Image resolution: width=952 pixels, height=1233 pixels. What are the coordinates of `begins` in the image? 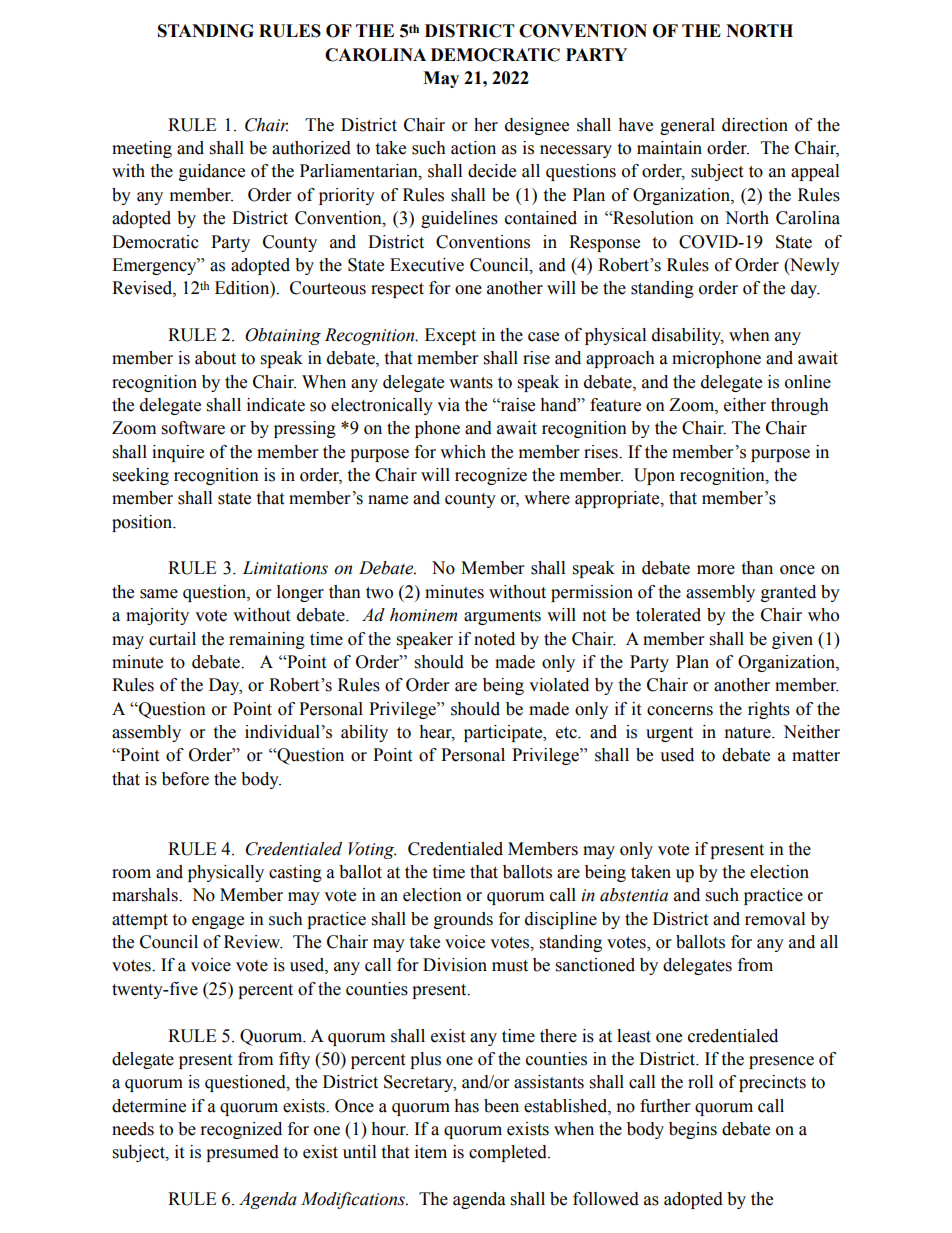 It's located at (693, 1130).
